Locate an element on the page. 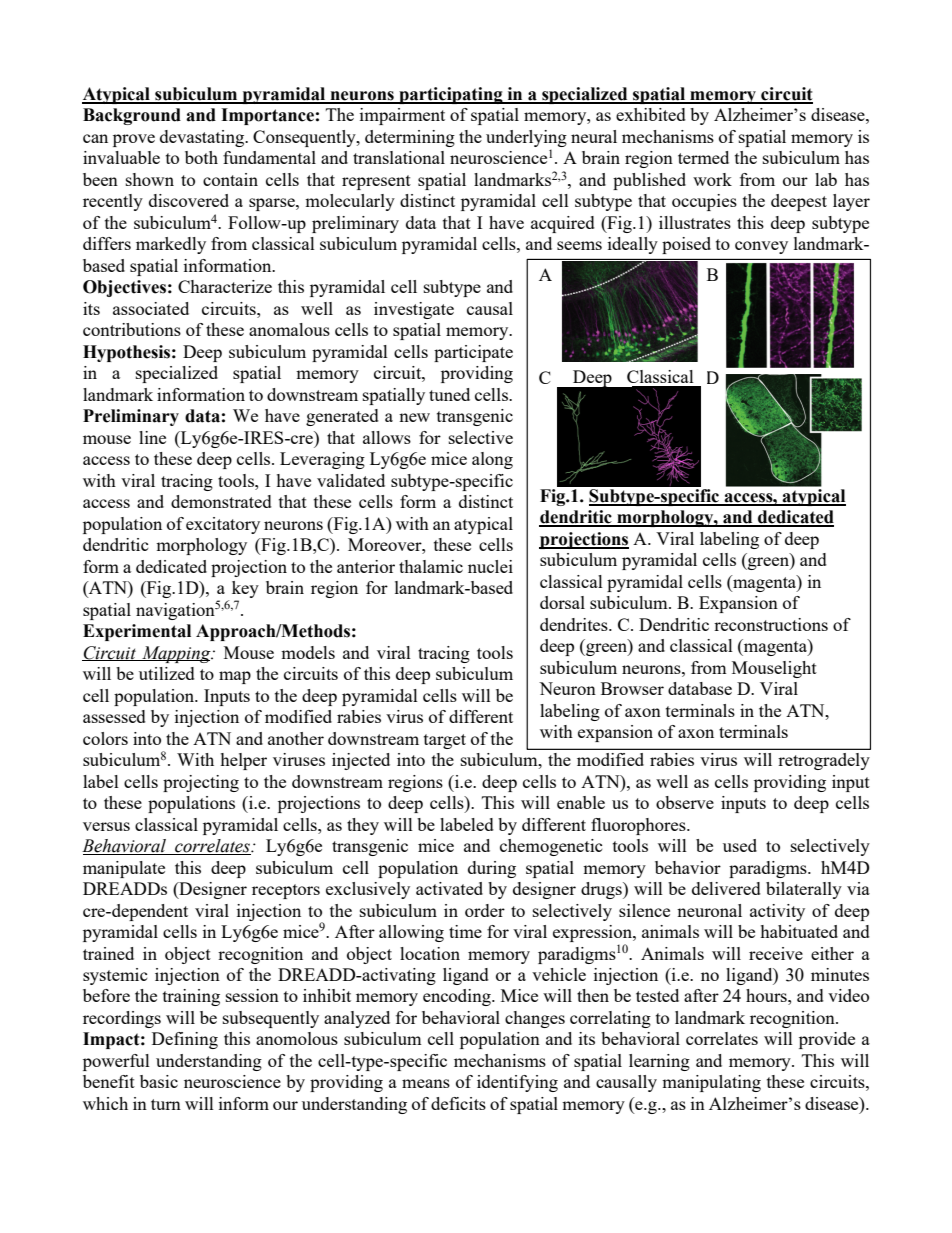 This document has width=952, height=1233. nuclei is located at coordinates (490, 566).
